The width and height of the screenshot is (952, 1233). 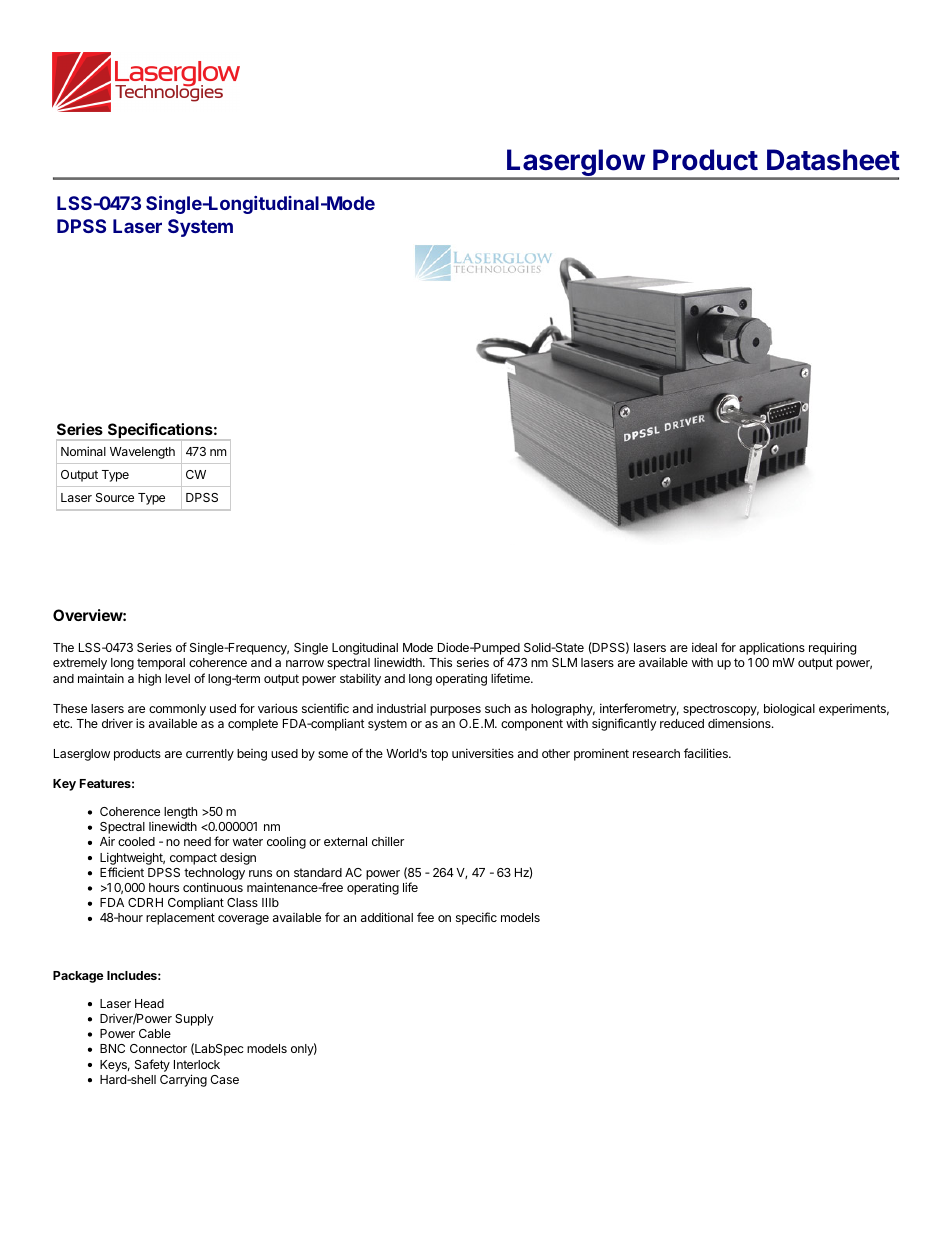 What do you see at coordinates (83, 451) in the screenshot?
I see `Nominal` at bounding box center [83, 451].
